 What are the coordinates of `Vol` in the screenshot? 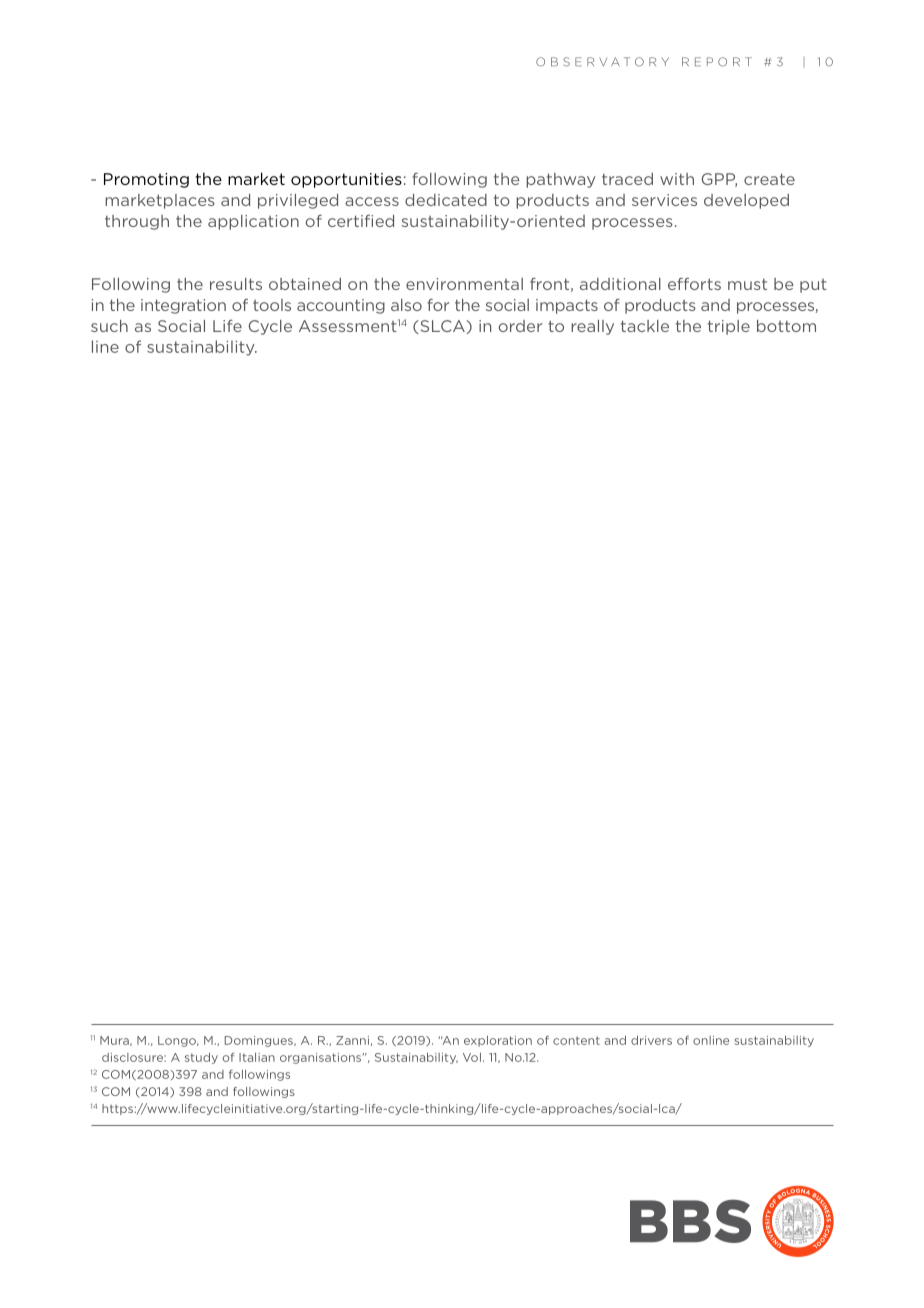 It's located at (472, 1057).
